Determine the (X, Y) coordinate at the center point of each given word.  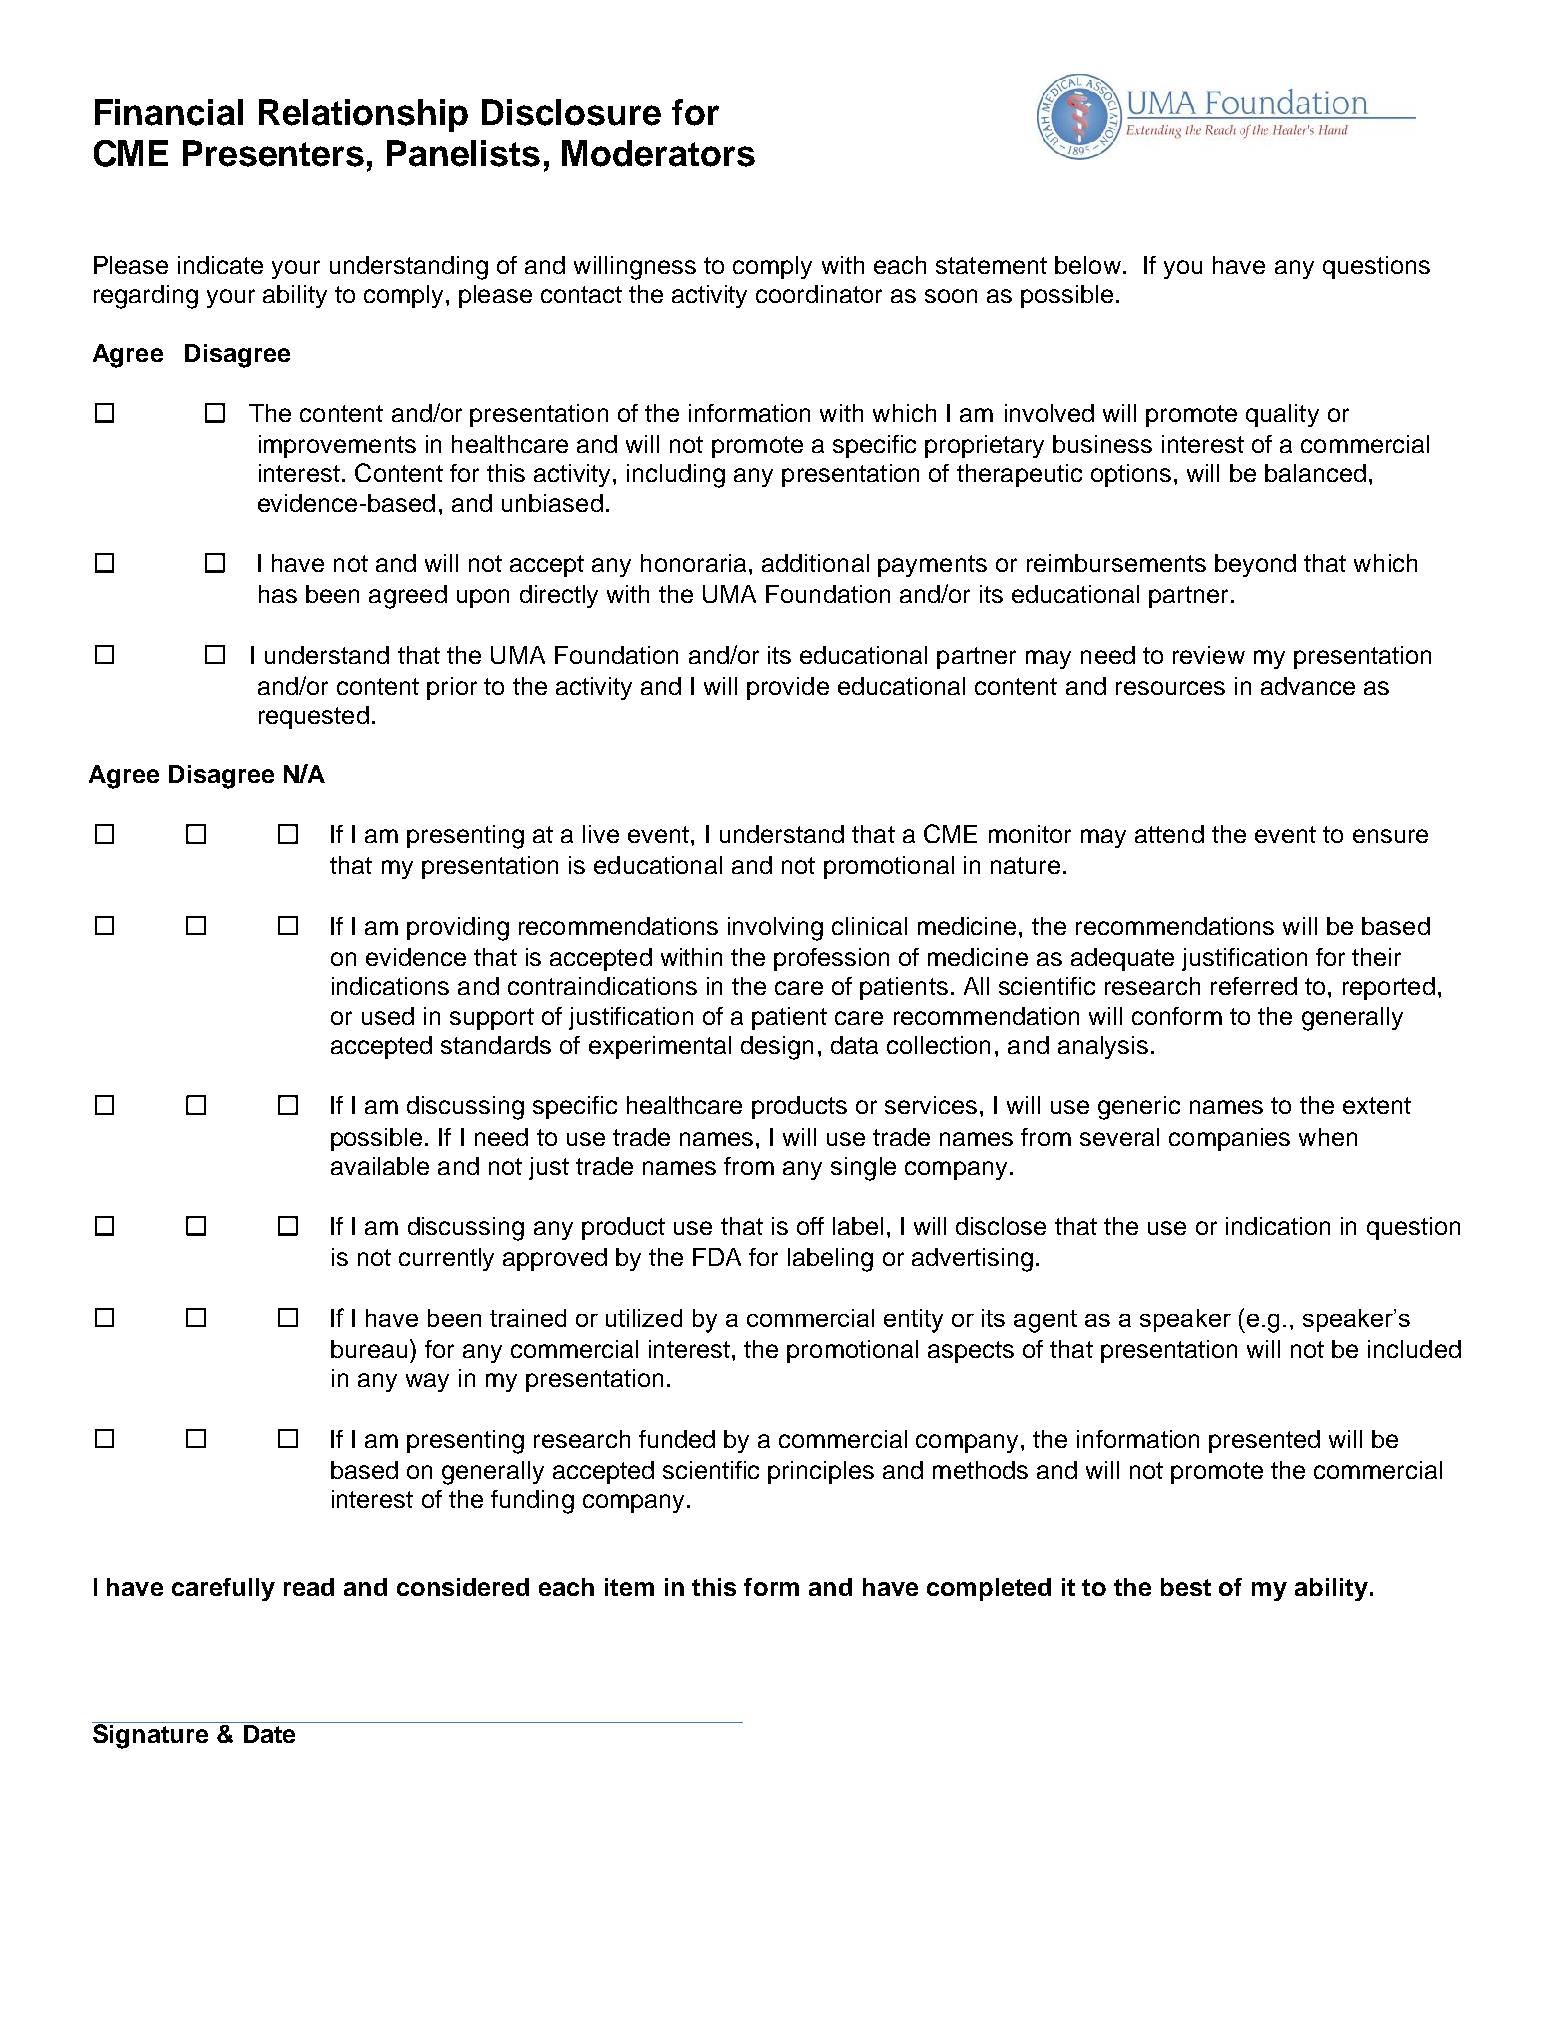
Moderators (658, 153)
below (1088, 265)
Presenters (273, 153)
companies (1229, 1139)
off (810, 1226)
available (380, 1166)
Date (269, 1732)
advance (1308, 686)
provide (788, 688)
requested (314, 717)
